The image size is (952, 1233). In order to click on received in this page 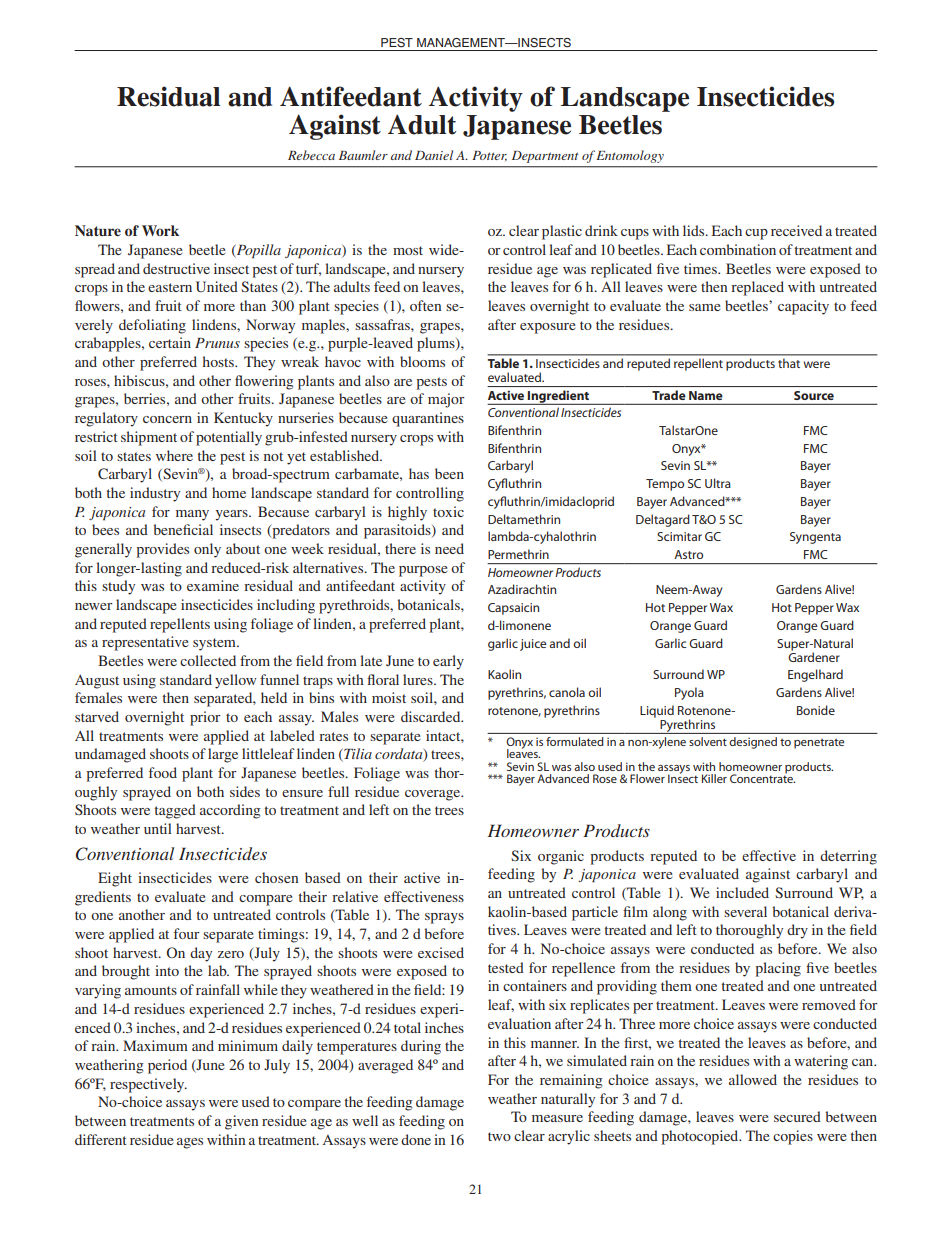, I will do `click(796, 230)`.
